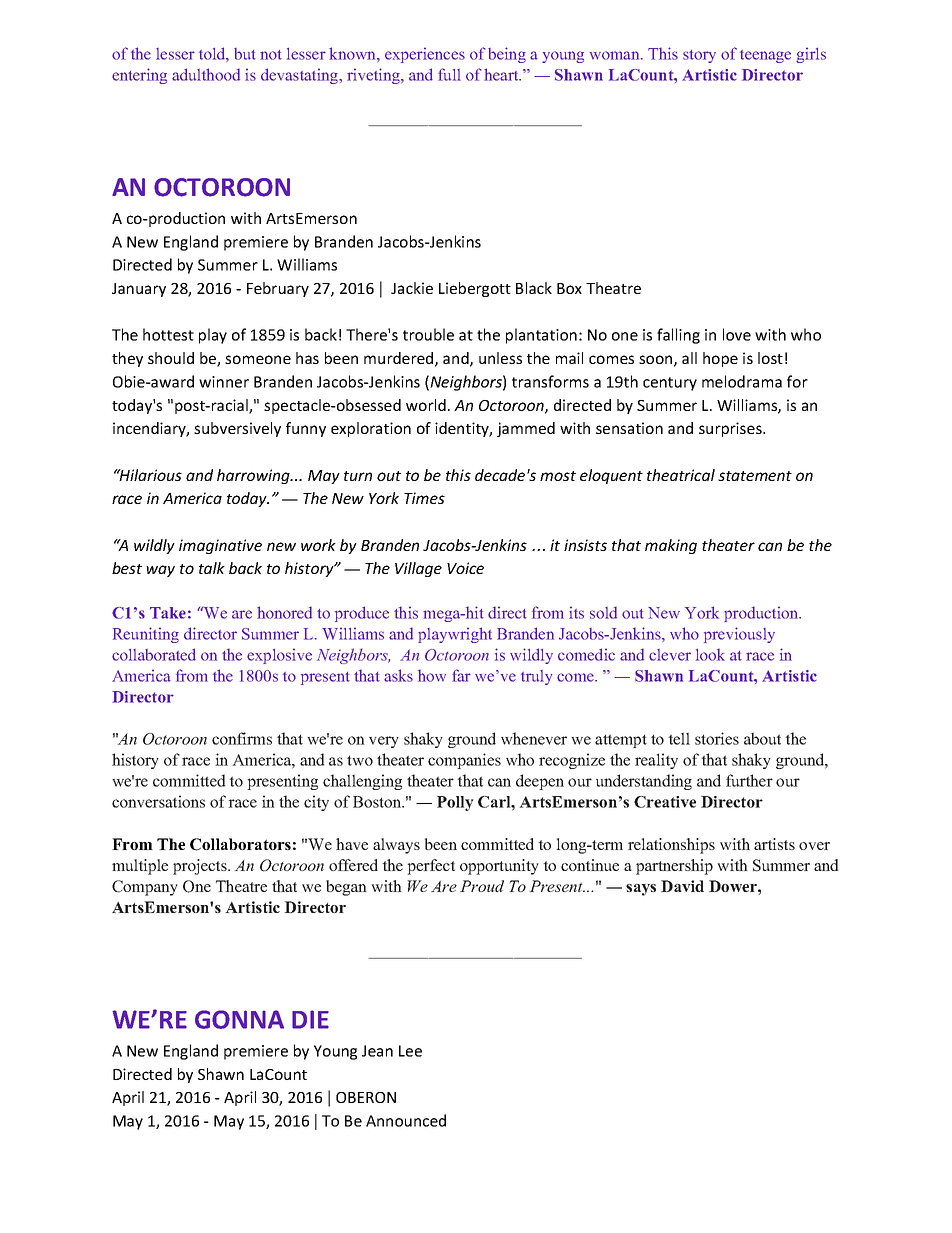 This page has width=952, height=1233. I want to click on adulthood, so click(206, 74).
